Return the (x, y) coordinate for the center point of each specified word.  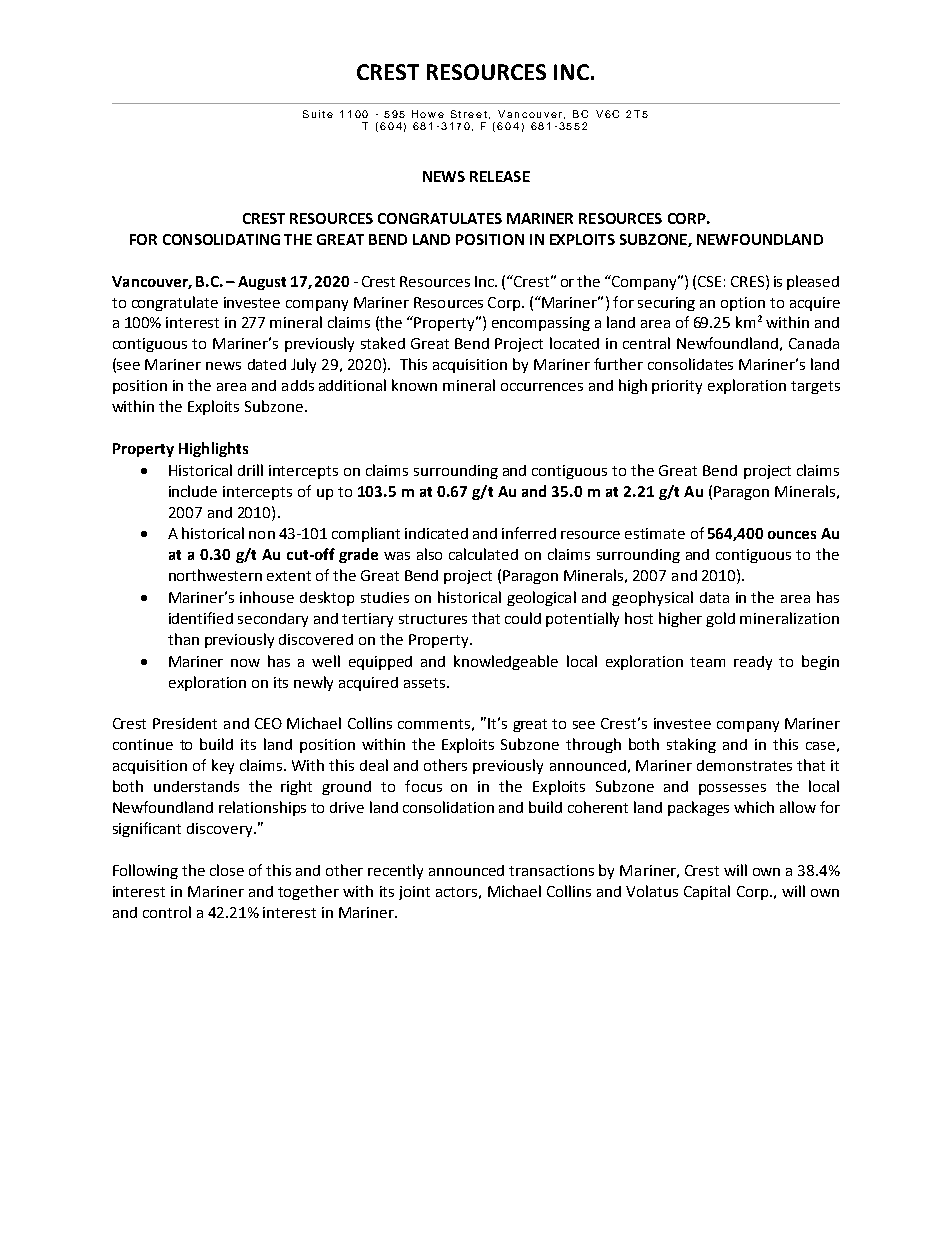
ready (753, 663)
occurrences (542, 387)
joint (414, 893)
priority (677, 387)
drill (250, 470)
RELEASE (500, 176)
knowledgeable (506, 662)
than (183, 639)
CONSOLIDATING (221, 239)
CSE (709, 281)
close (227, 870)
